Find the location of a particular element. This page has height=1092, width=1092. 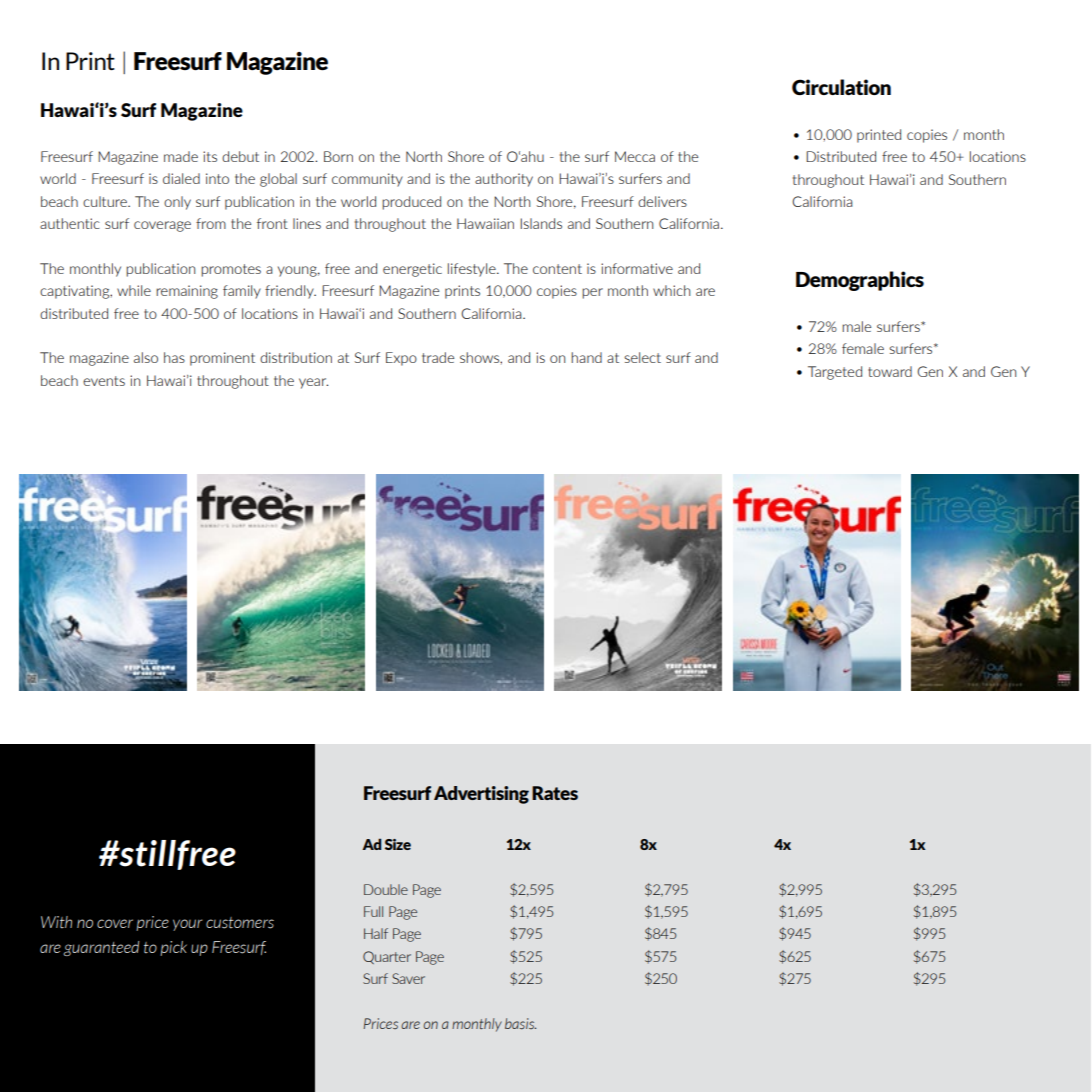

pick is located at coordinates (173, 948).
